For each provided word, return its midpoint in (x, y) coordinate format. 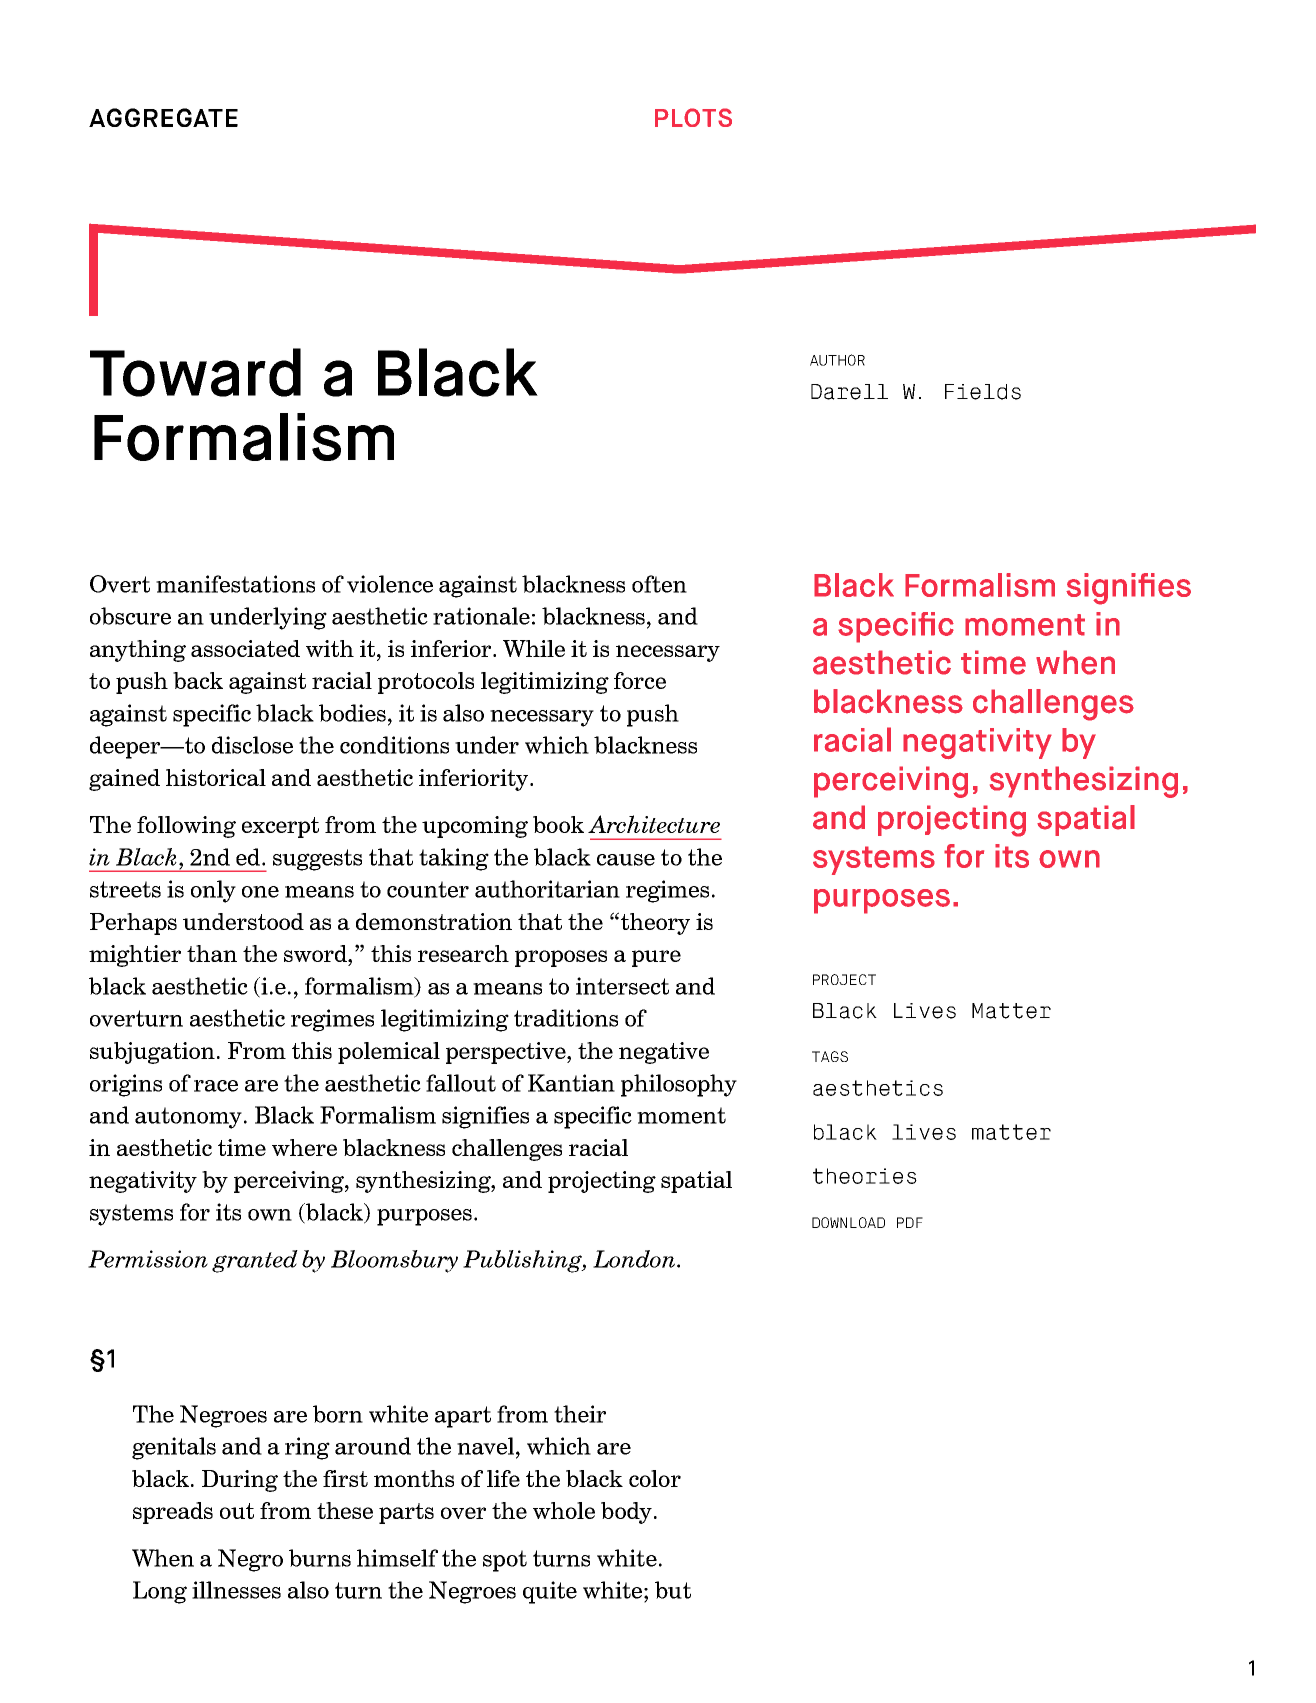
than (212, 953)
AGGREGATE (163, 117)
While (534, 648)
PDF (910, 1222)
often (659, 584)
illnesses (236, 1590)
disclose (252, 745)
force (640, 680)
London (635, 1259)
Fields (983, 392)
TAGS (830, 1056)
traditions (566, 1018)
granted (255, 1261)
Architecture (654, 824)
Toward (195, 372)
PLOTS (693, 117)
